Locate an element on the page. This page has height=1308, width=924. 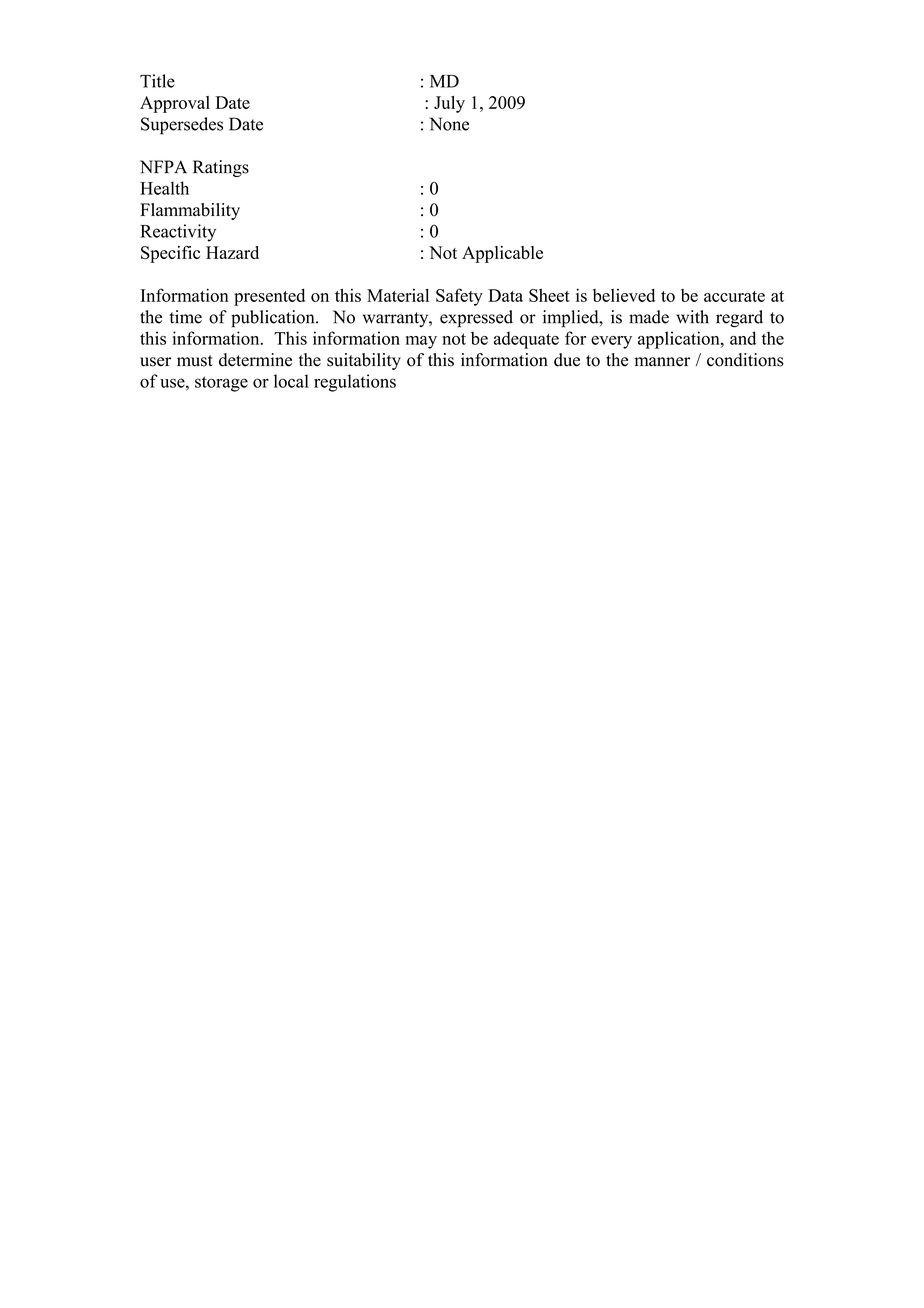
Reactivity is located at coordinates (178, 233).
